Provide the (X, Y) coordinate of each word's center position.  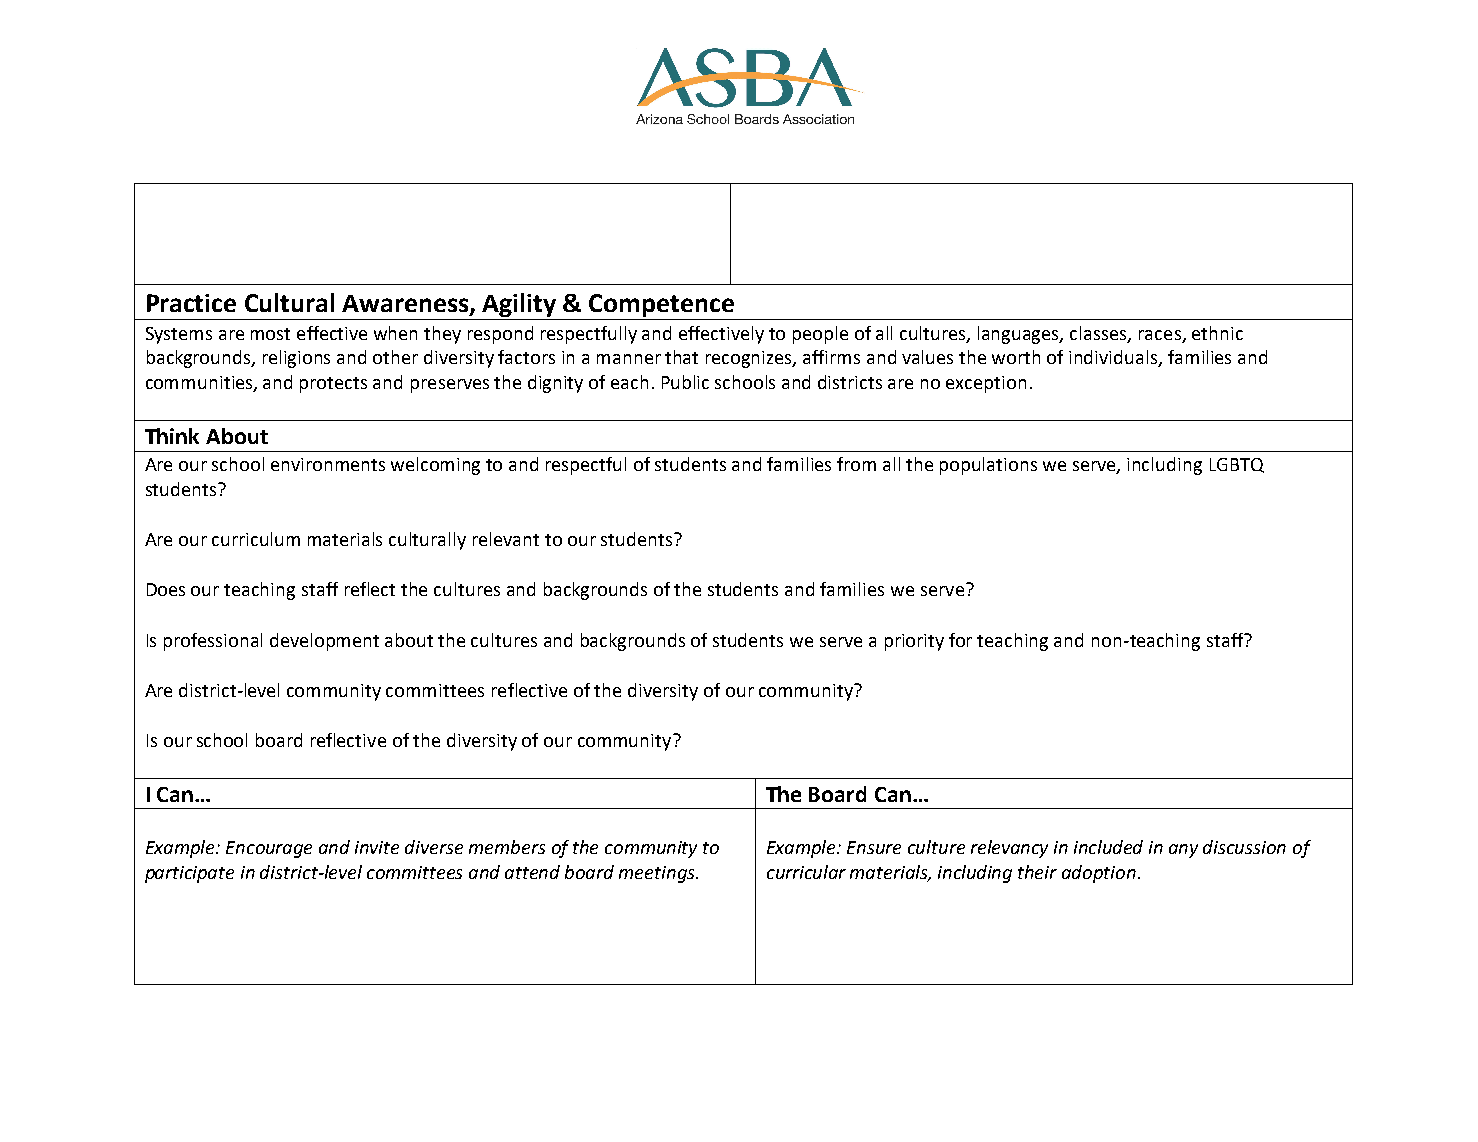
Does (166, 589)
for (960, 640)
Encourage (269, 849)
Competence (661, 305)
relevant (506, 539)
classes (1099, 334)
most (270, 334)
